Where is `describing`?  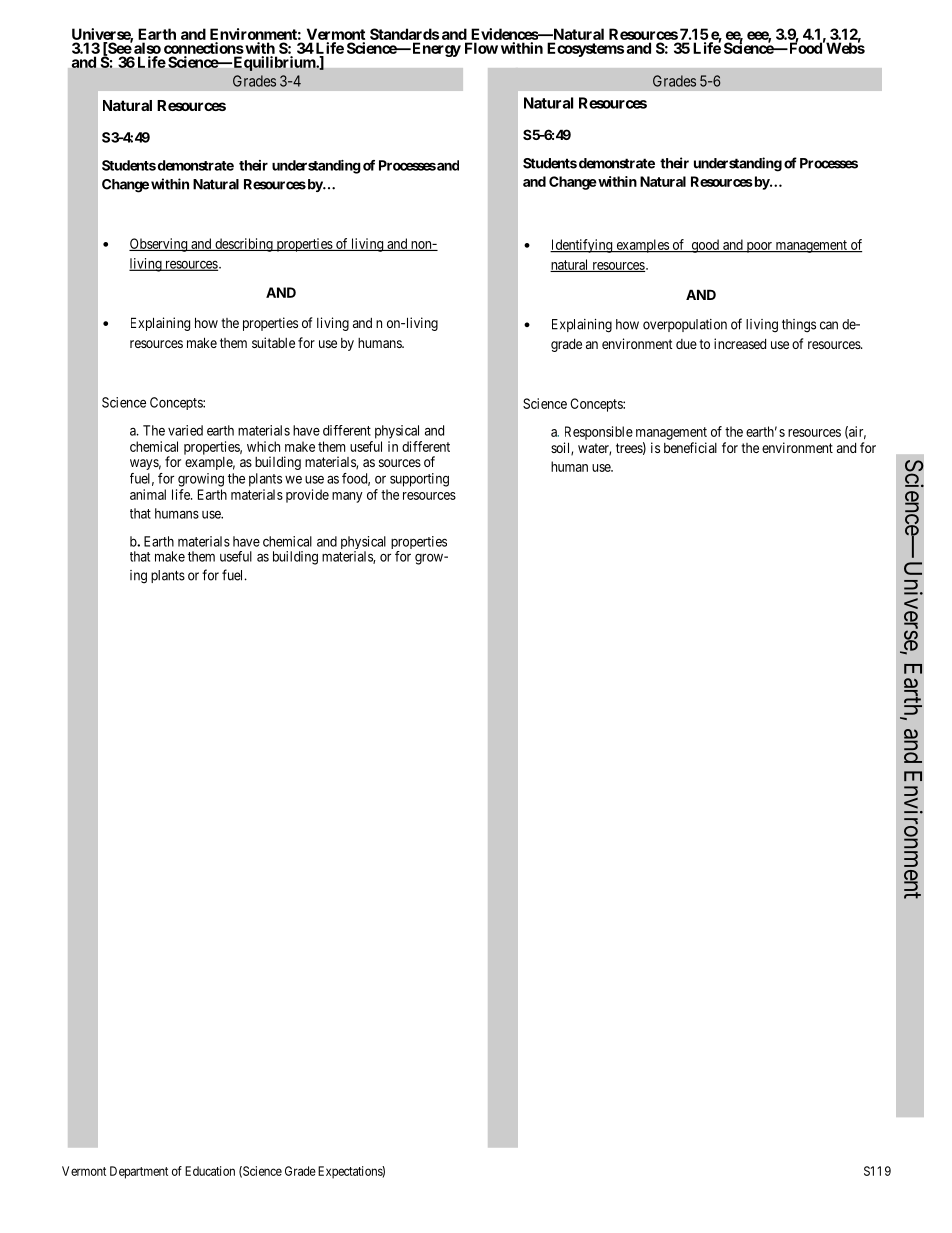
describing is located at coordinates (244, 245).
